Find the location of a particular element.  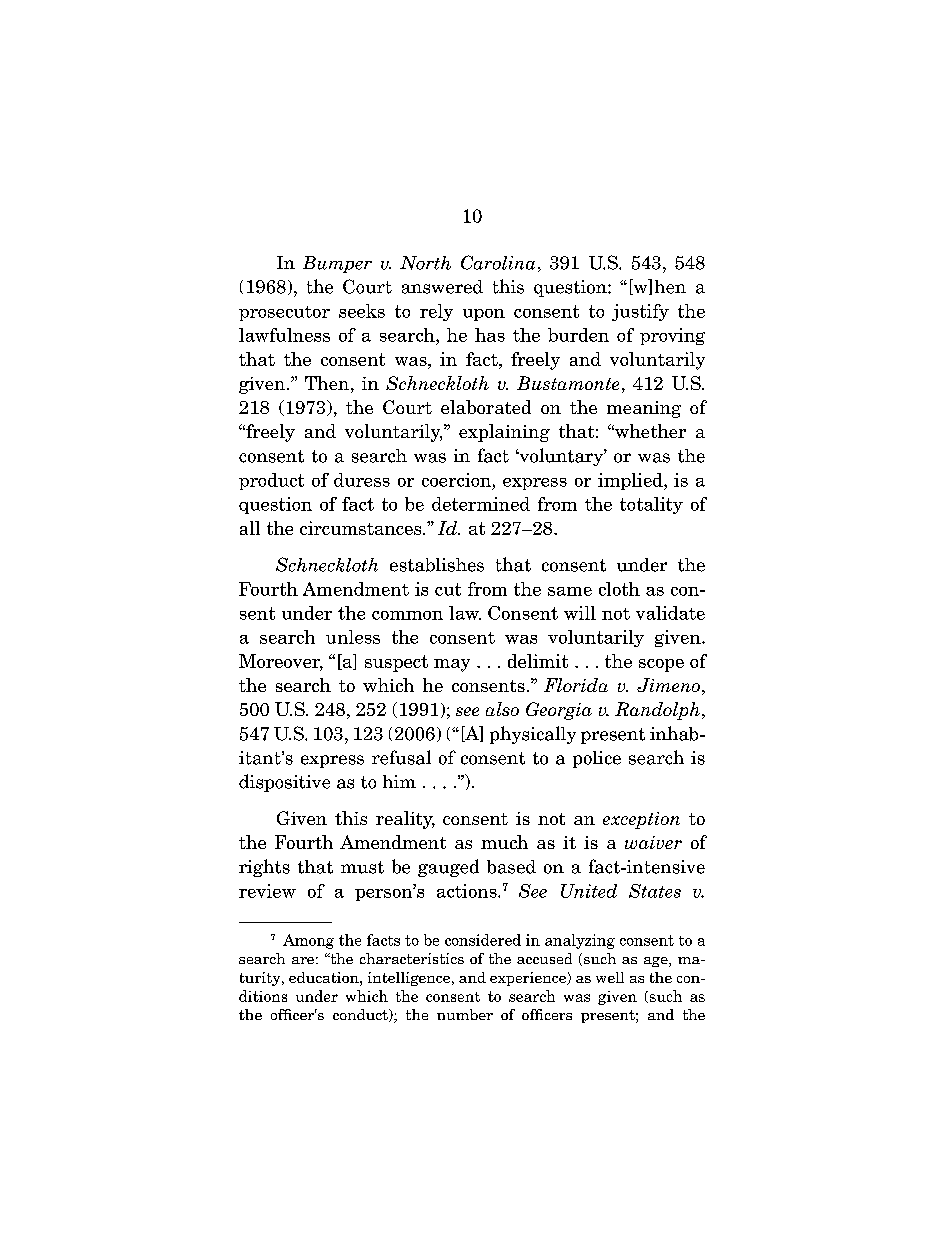

are is located at coordinates (303, 960).
